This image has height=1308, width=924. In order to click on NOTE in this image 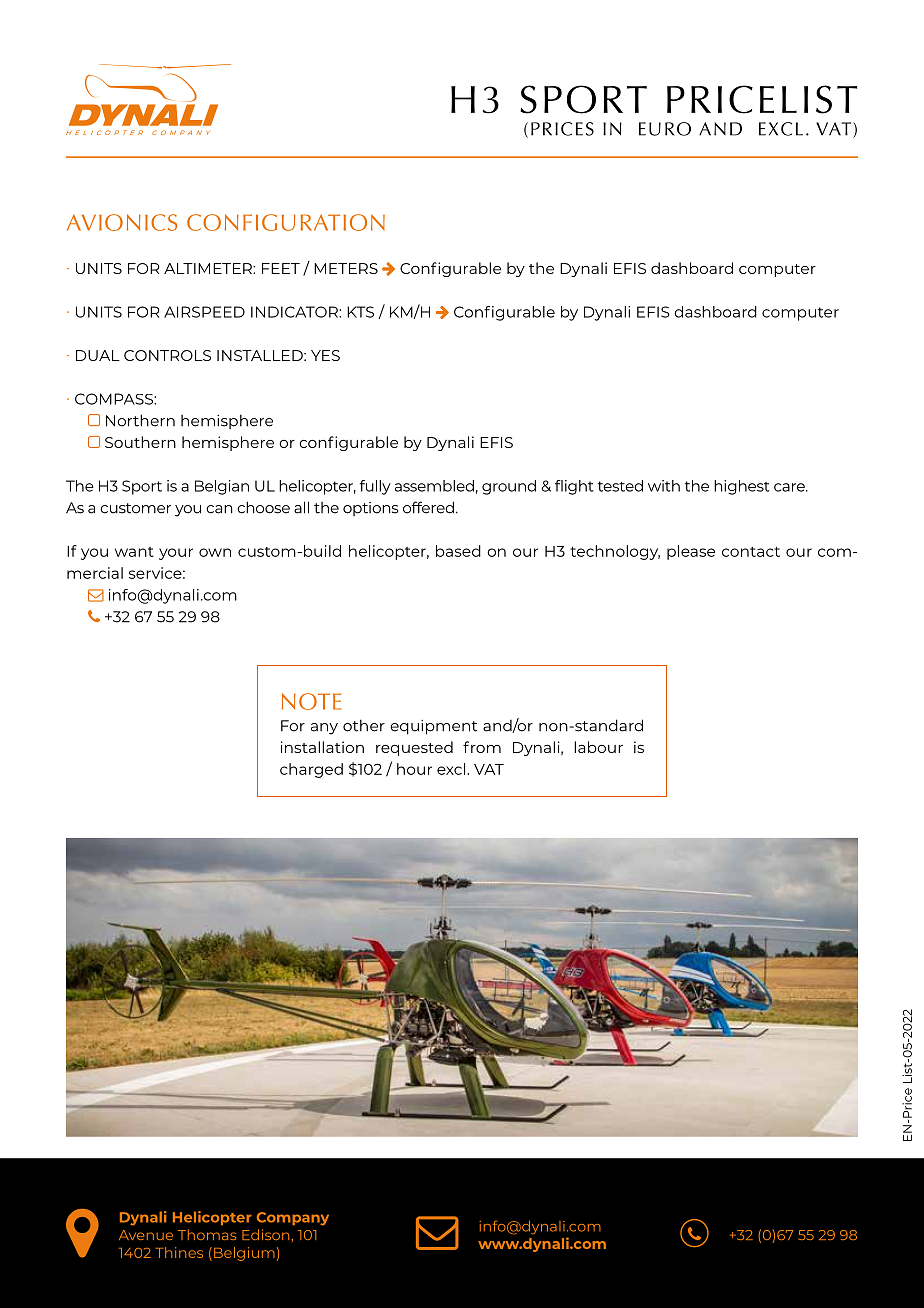, I will do `click(311, 701)`.
